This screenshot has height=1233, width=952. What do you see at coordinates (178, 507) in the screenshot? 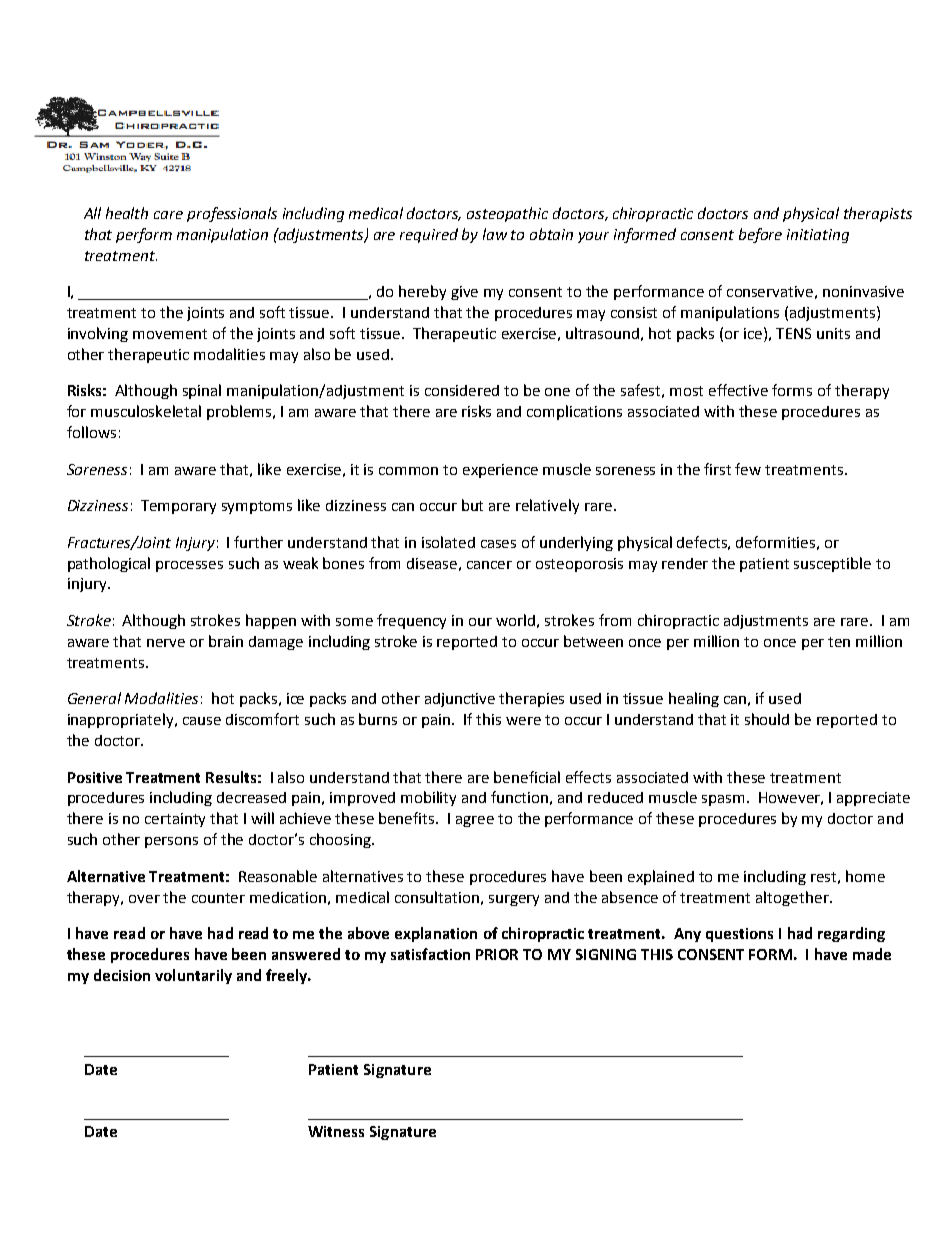
I see `Temporary` at bounding box center [178, 507].
